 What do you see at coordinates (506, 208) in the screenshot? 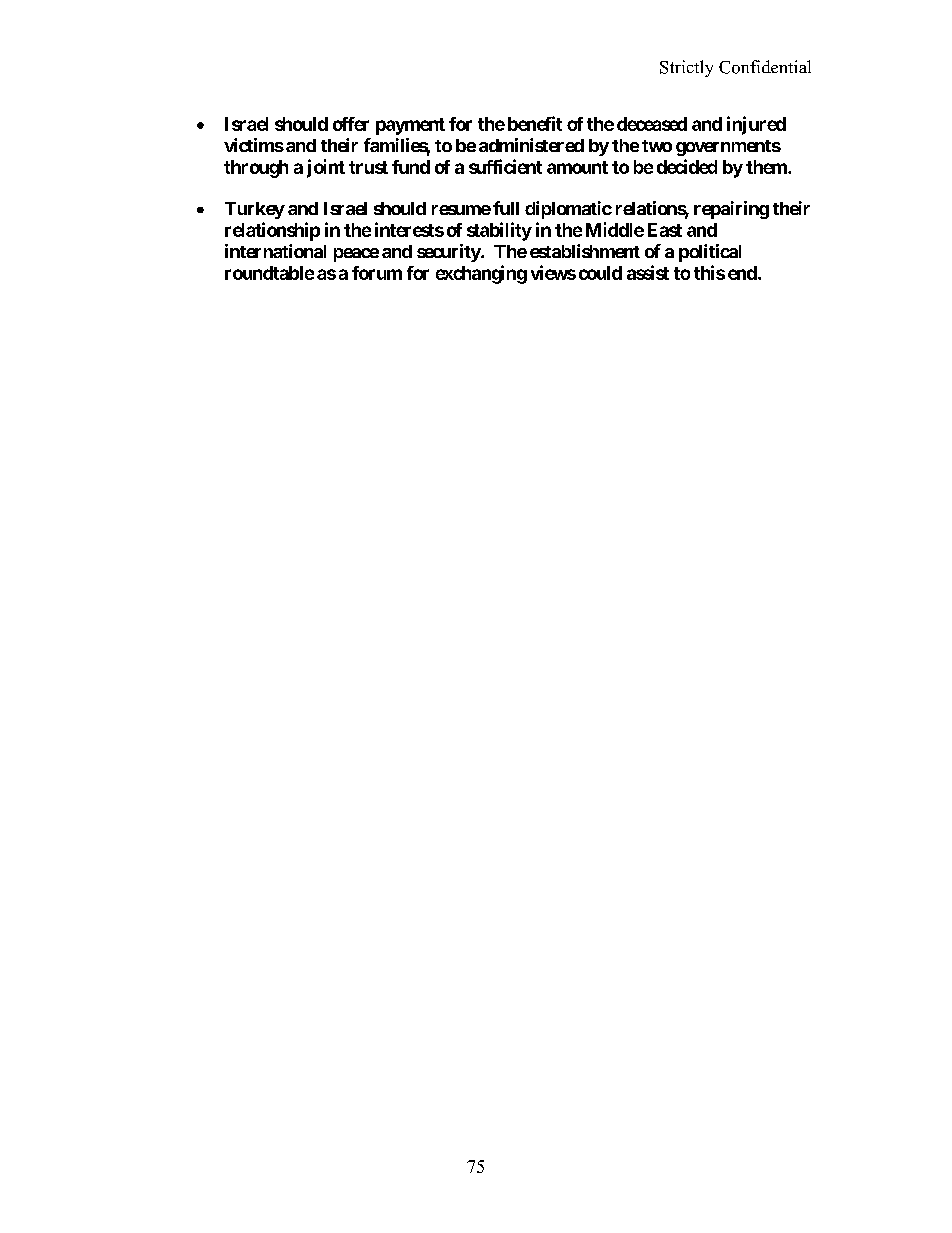
I see `full` at bounding box center [506, 208].
